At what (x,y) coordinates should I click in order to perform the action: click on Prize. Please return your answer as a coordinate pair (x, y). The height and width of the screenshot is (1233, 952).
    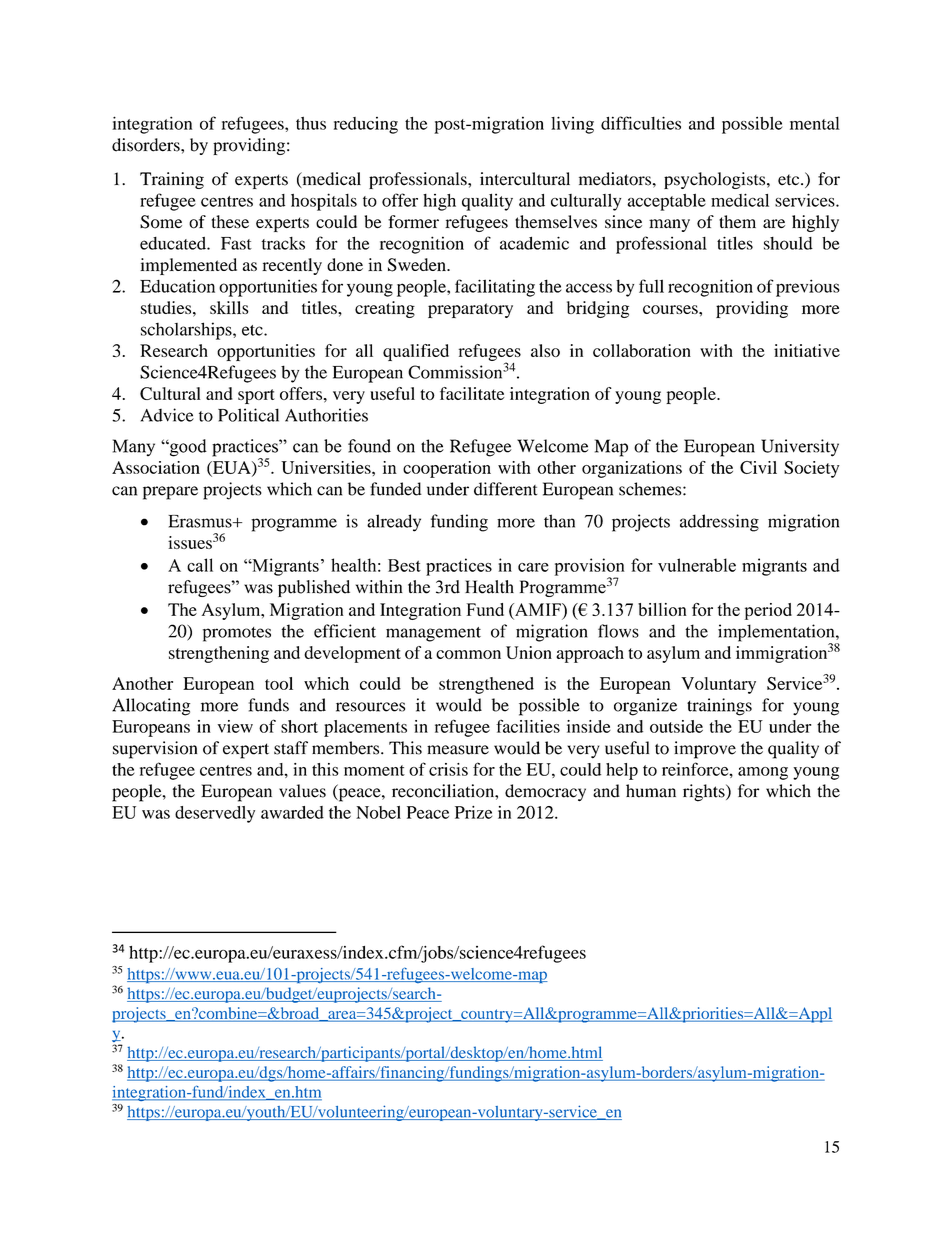
    Looking at the image, I should click on (473, 812).
